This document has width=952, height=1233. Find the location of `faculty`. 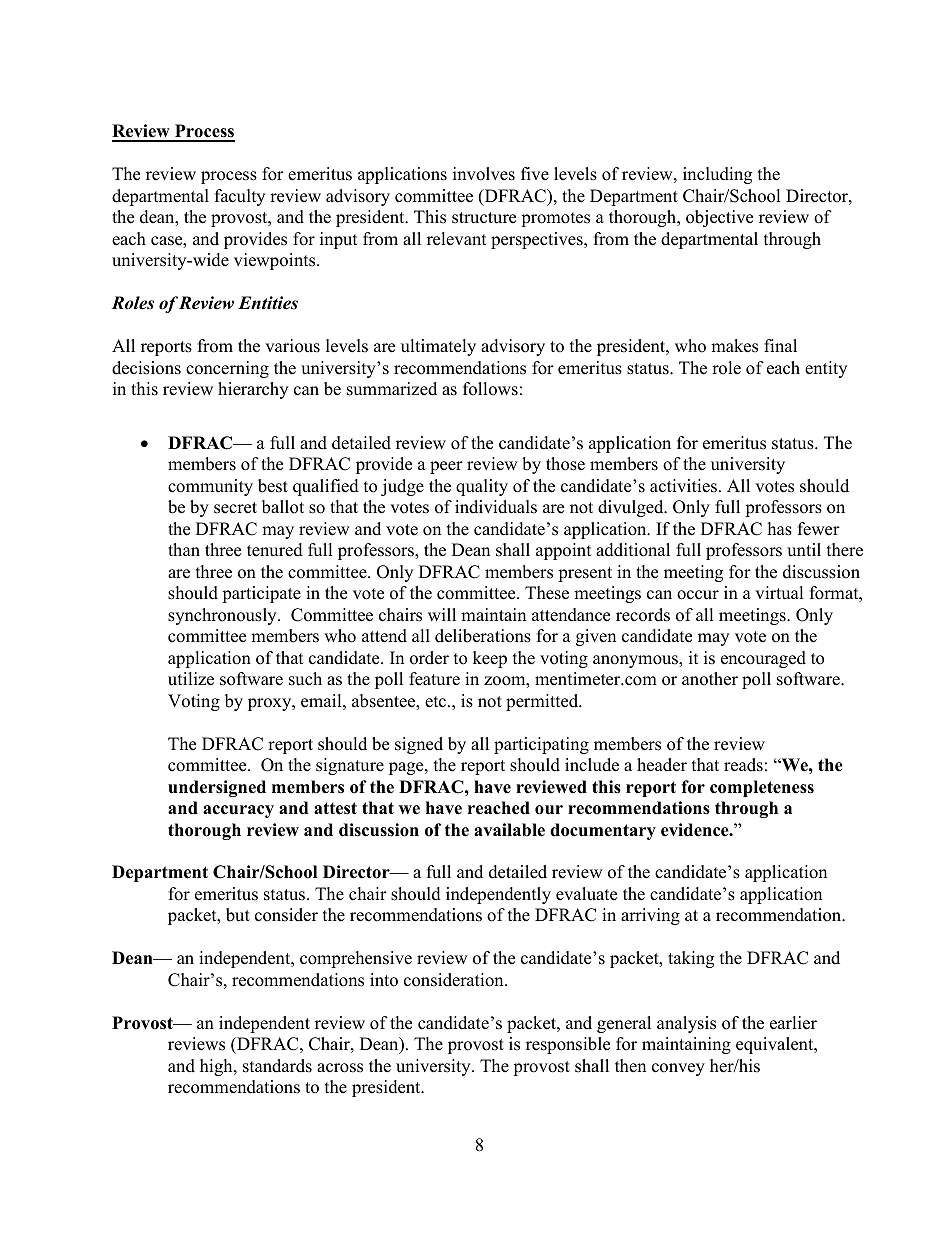

faculty is located at coordinates (240, 197).
